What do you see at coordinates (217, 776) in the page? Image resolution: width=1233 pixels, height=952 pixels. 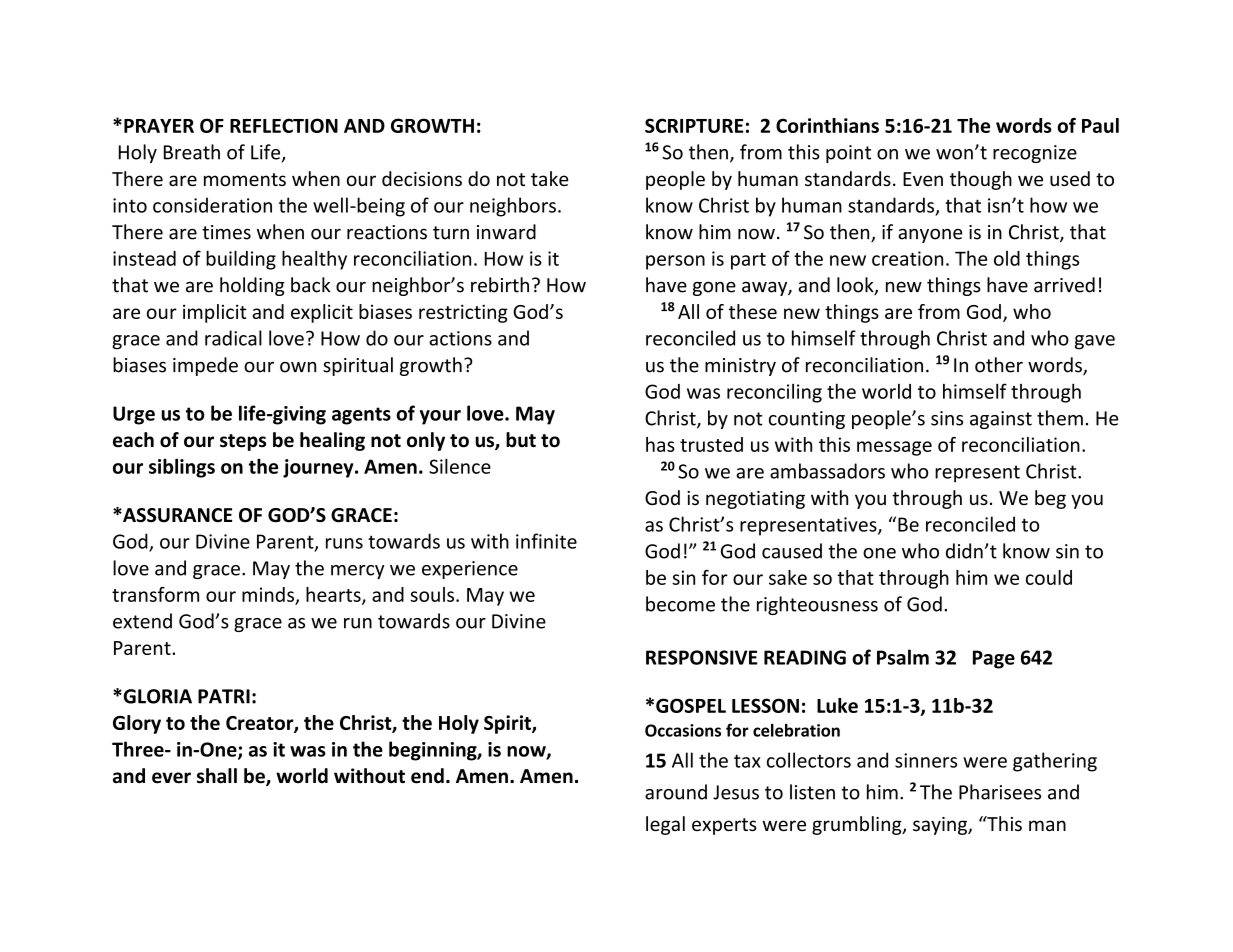 I see `shall` at bounding box center [217, 776].
